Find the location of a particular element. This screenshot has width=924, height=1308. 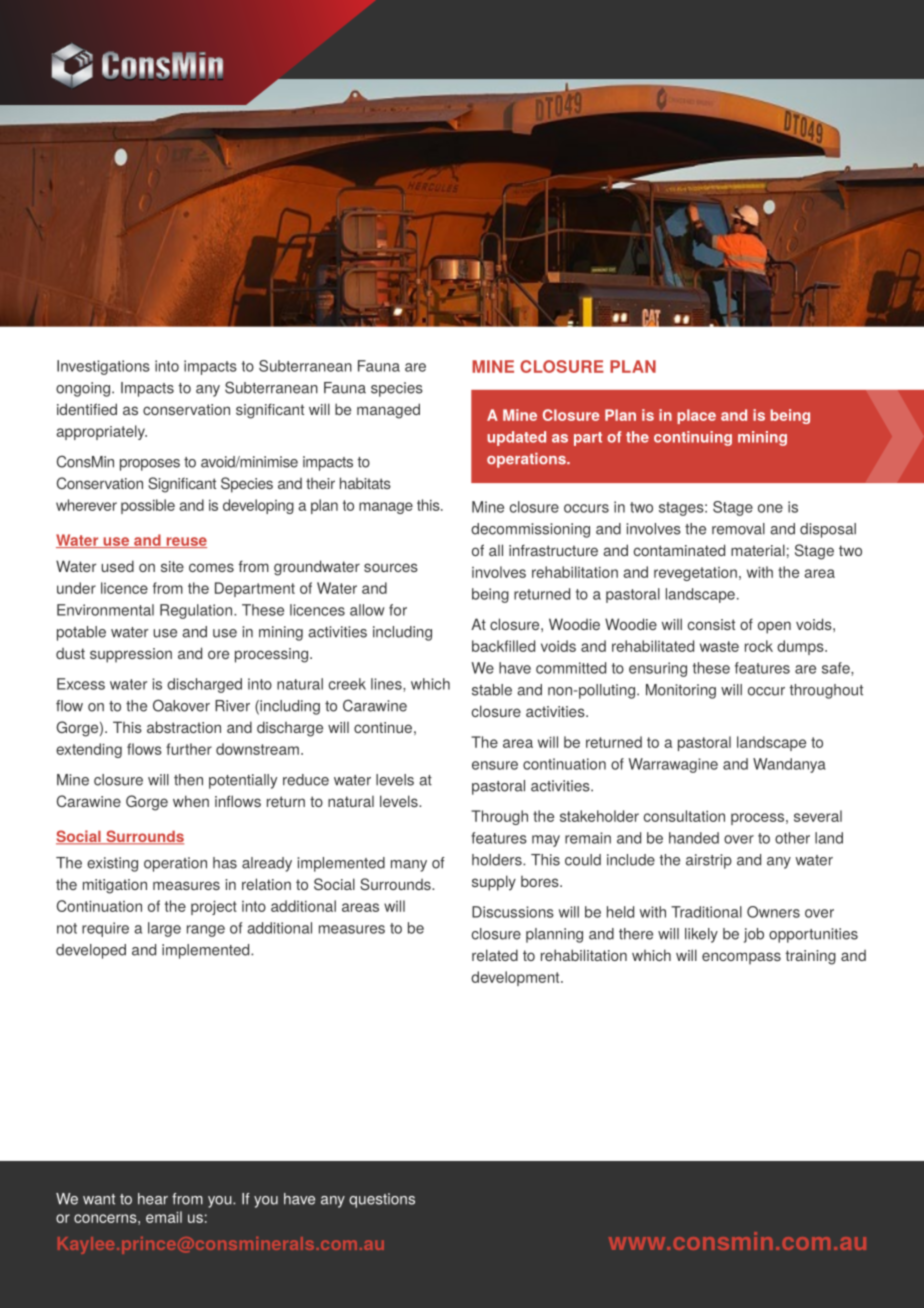

updated is located at coordinates (516, 438).
